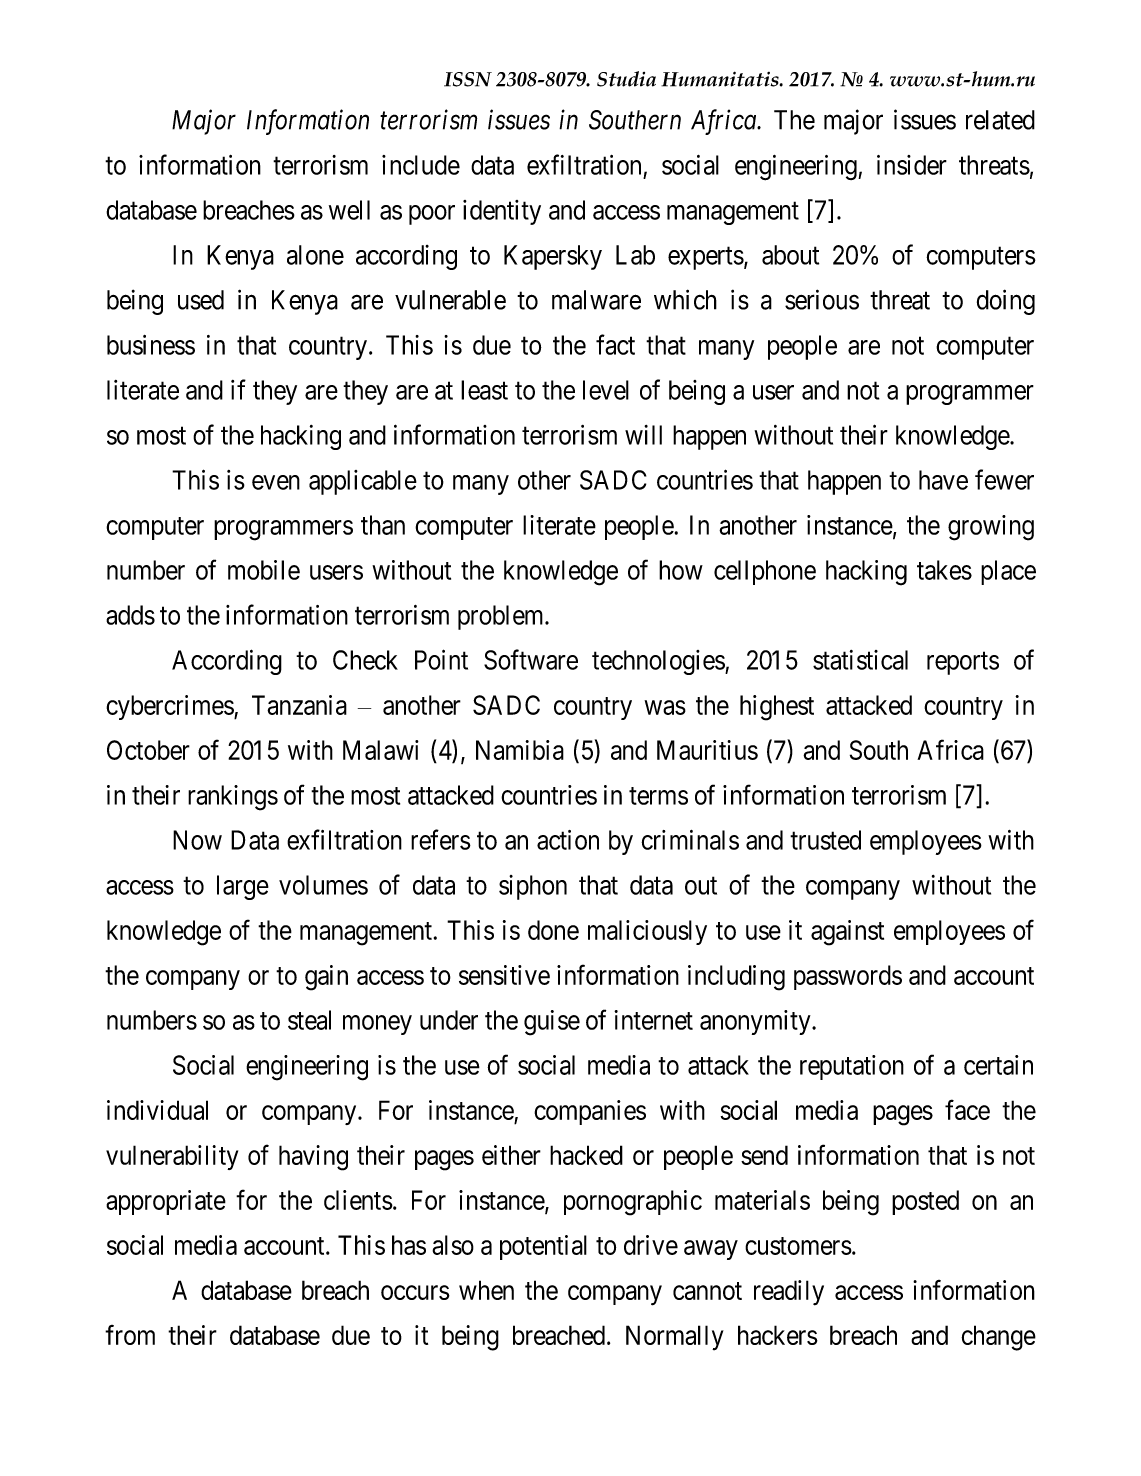 The width and height of the screenshot is (1141, 1476). What do you see at coordinates (943, 480) in the screenshot?
I see `have` at bounding box center [943, 480].
